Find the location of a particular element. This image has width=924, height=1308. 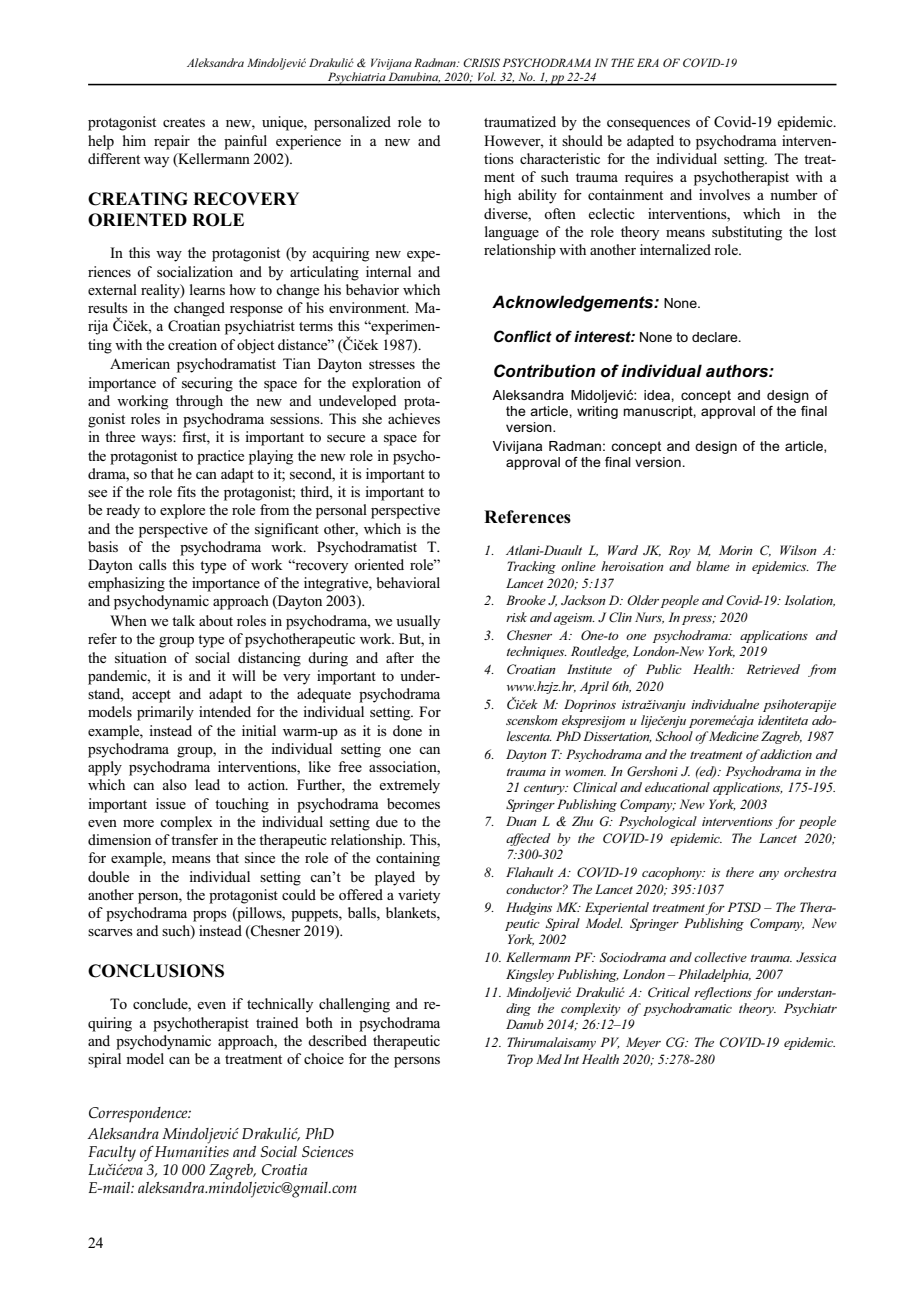

CRISIS is located at coordinates (481, 62).
